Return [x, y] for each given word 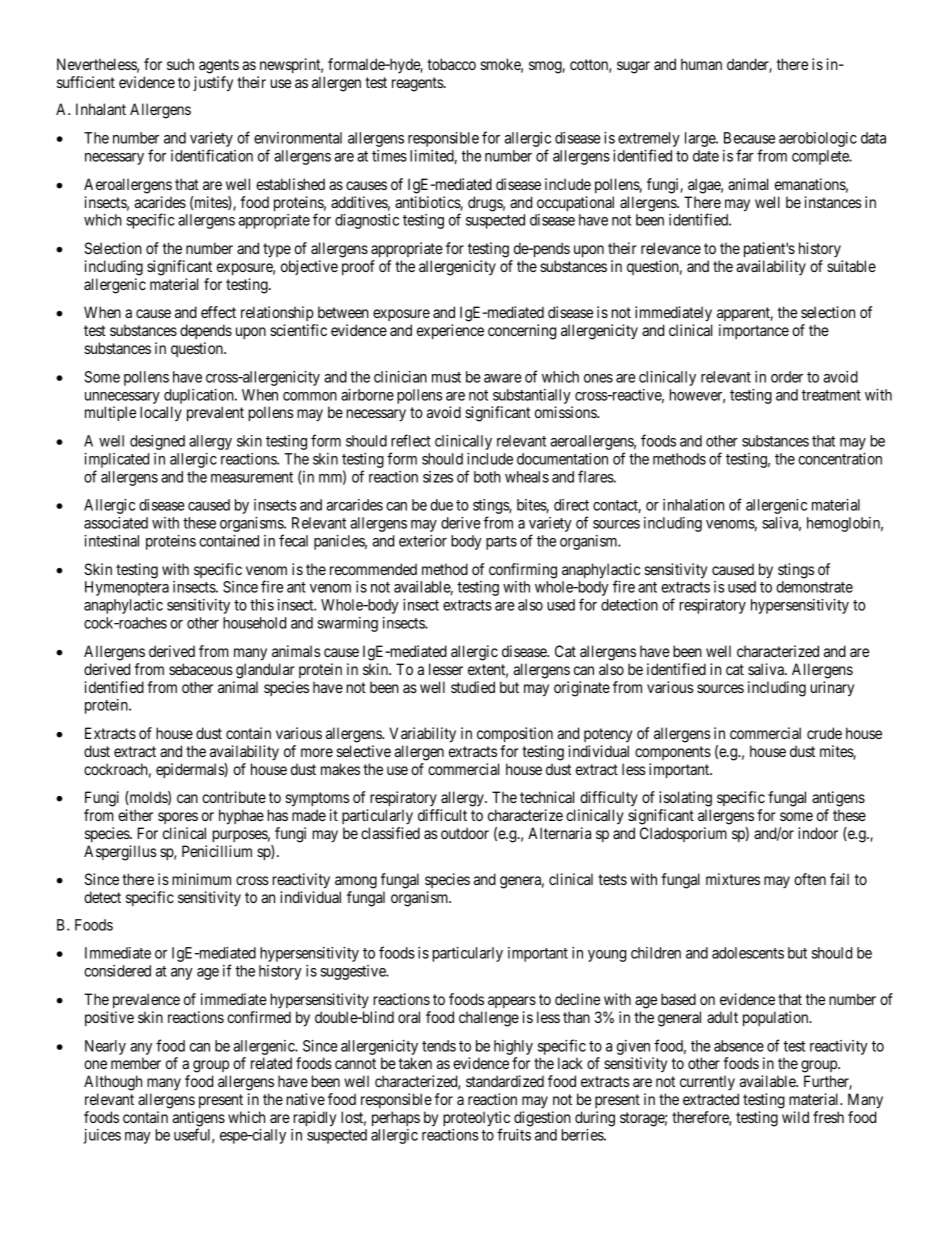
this [262, 605]
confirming [523, 571]
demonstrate [814, 587]
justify [213, 84]
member [136, 1063]
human [701, 64]
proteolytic [476, 1120]
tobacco [451, 64]
